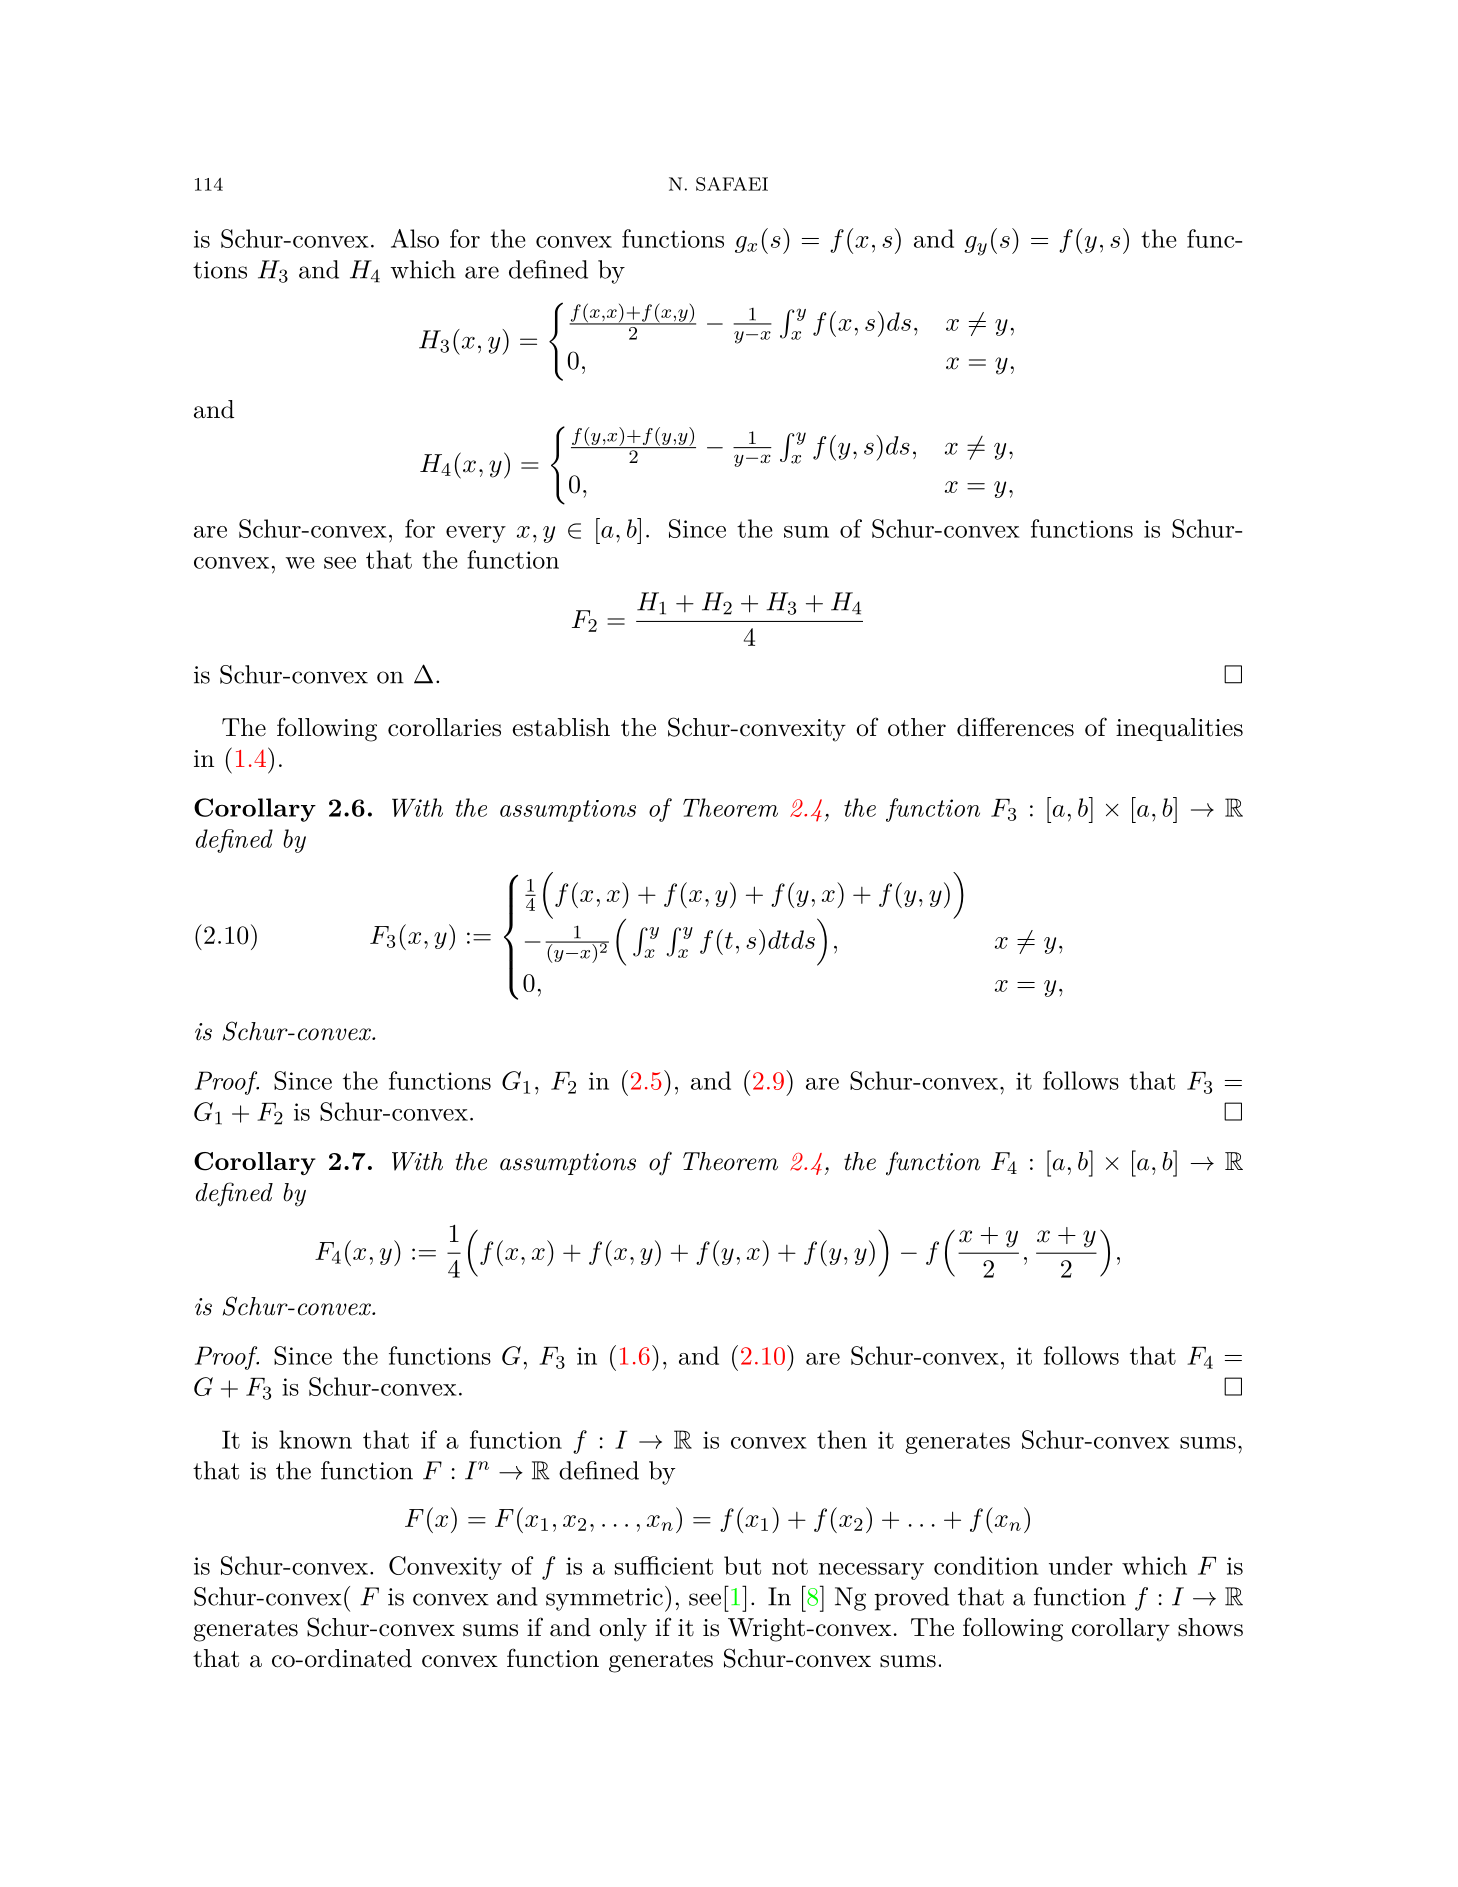 Image resolution: width=1458 pixels, height=1887 pixels. Describe the element at coordinates (1179, 729) in the image. I see `inequalities` at that location.
